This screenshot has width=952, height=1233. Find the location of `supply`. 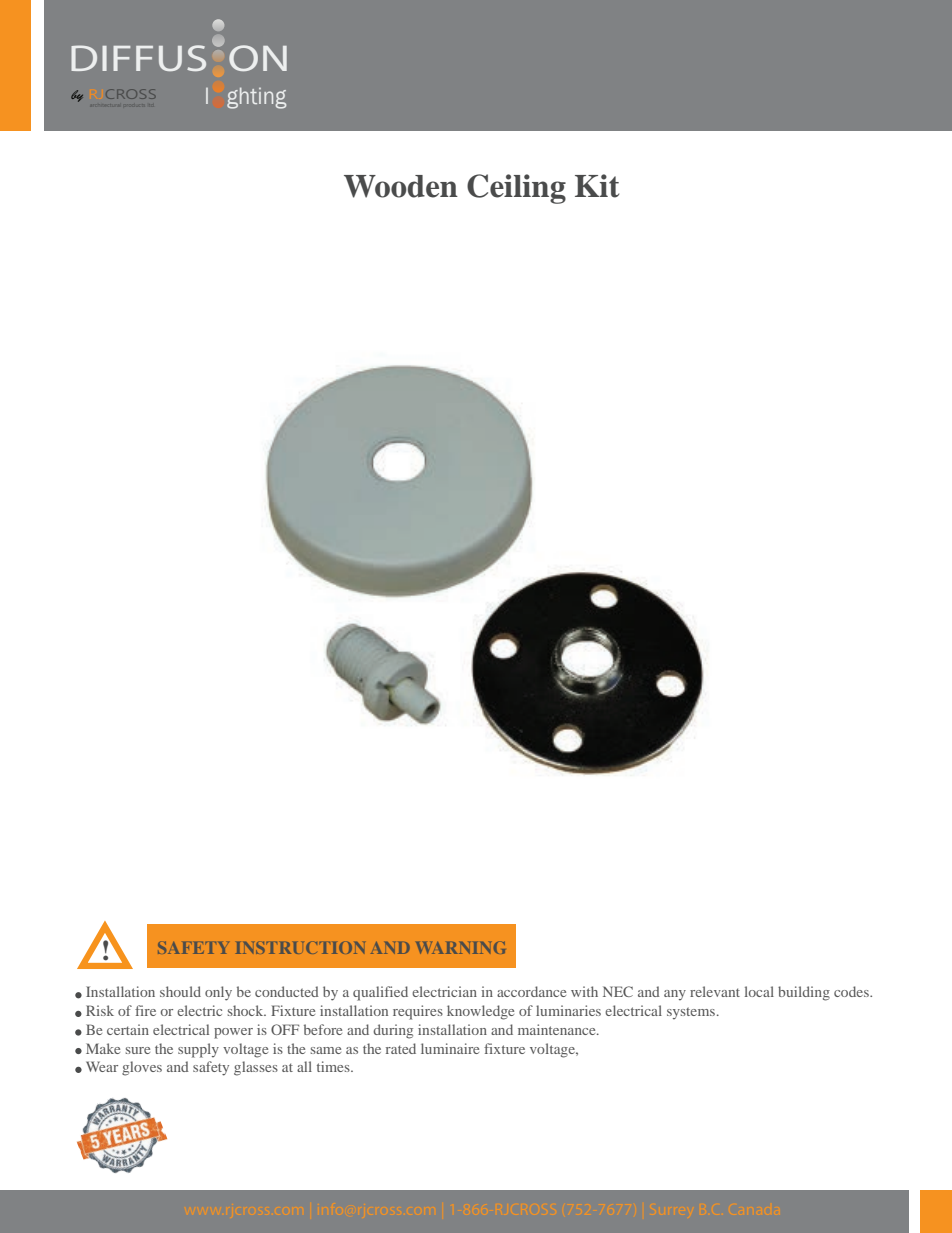

supply is located at coordinates (198, 1050).
